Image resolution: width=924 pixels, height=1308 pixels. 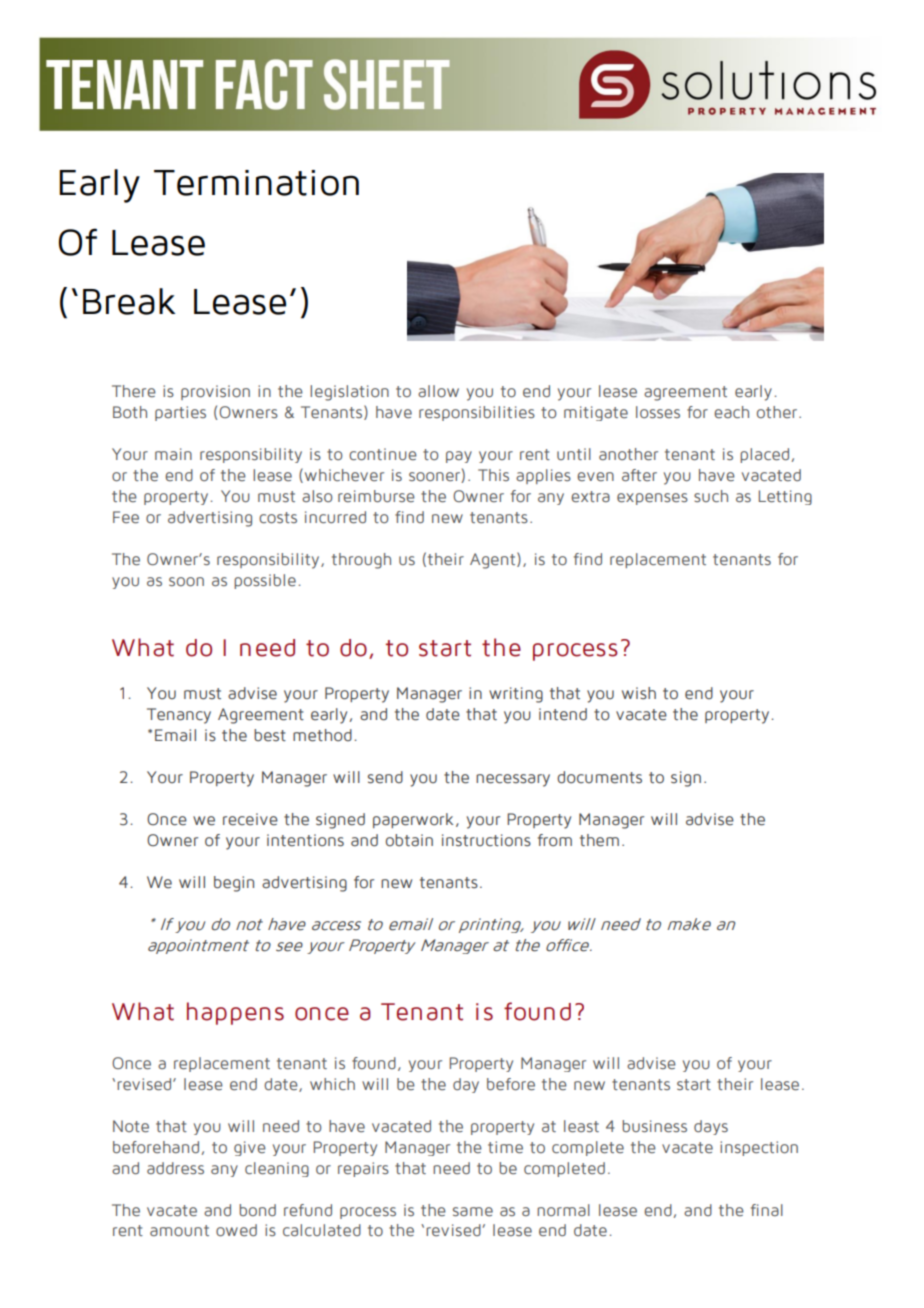 What do you see at coordinates (438, 391) in the screenshot?
I see `allow` at bounding box center [438, 391].
